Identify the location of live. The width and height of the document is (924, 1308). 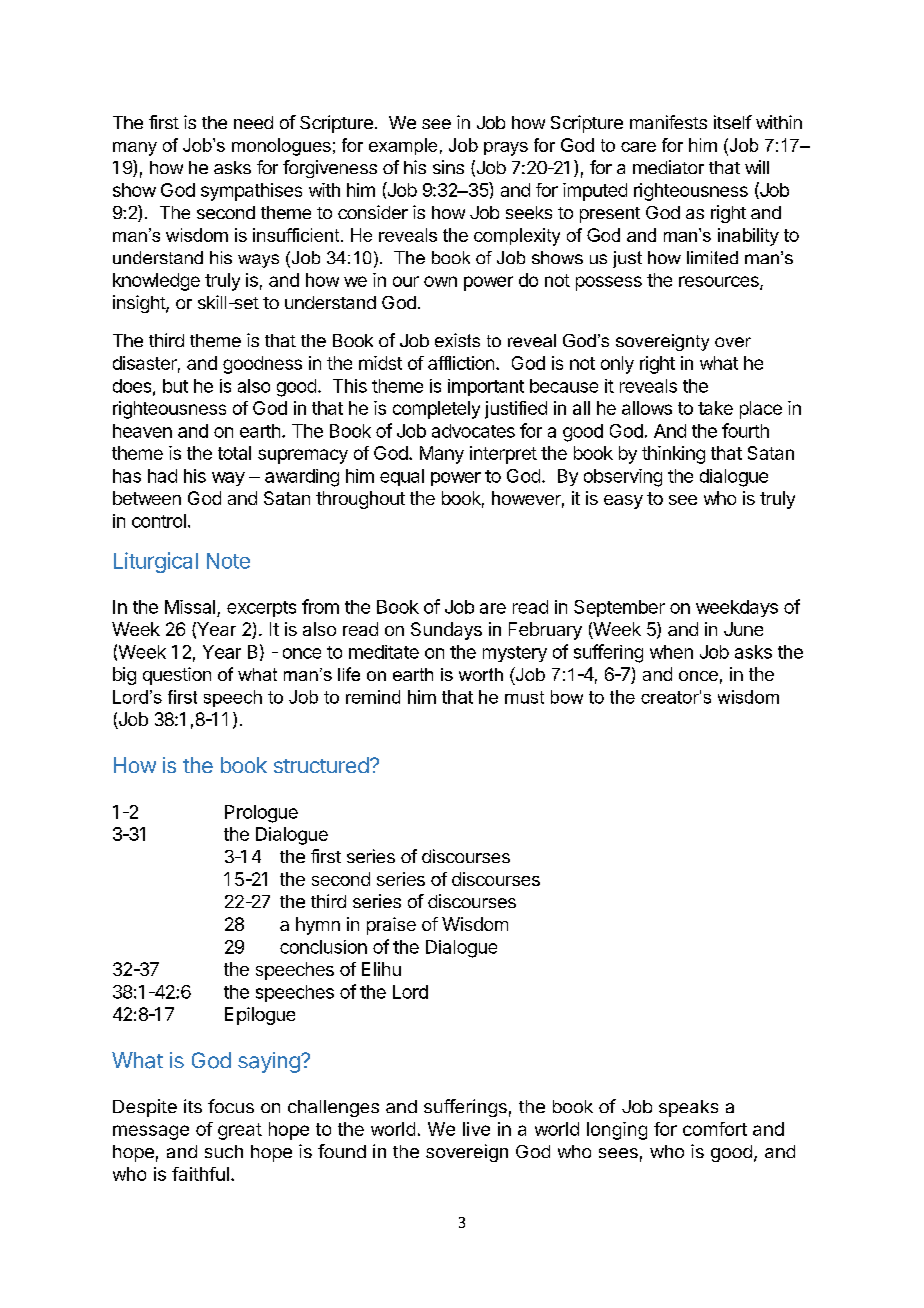
(476, 1129).
